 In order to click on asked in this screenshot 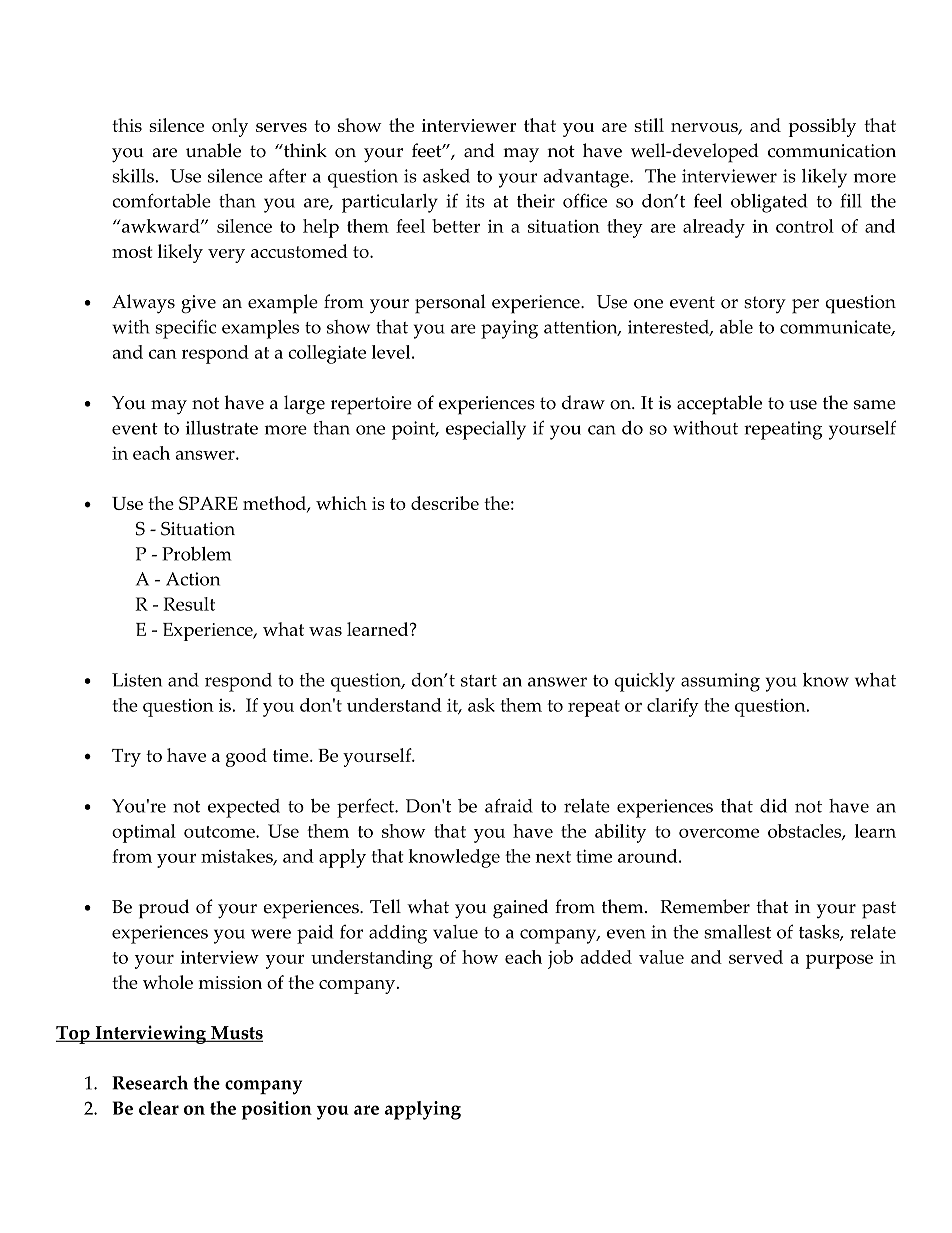, I will do `click(446, 176)`.
